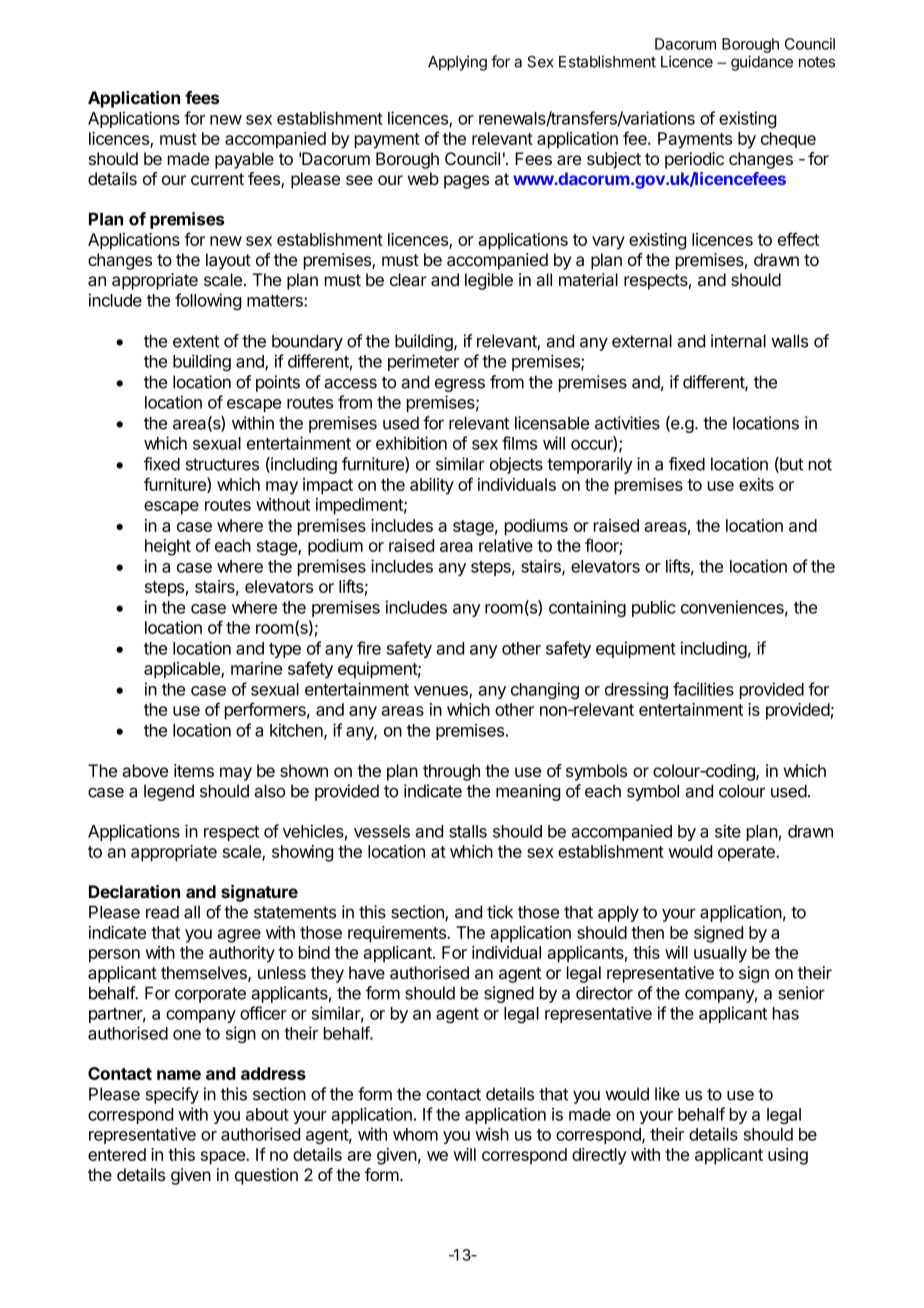 Image resolution: width=924 pixels, height=1308 pixels. Describe the element at coordinates (183, 670) in the screenshot. I see `applicable` at that location.
